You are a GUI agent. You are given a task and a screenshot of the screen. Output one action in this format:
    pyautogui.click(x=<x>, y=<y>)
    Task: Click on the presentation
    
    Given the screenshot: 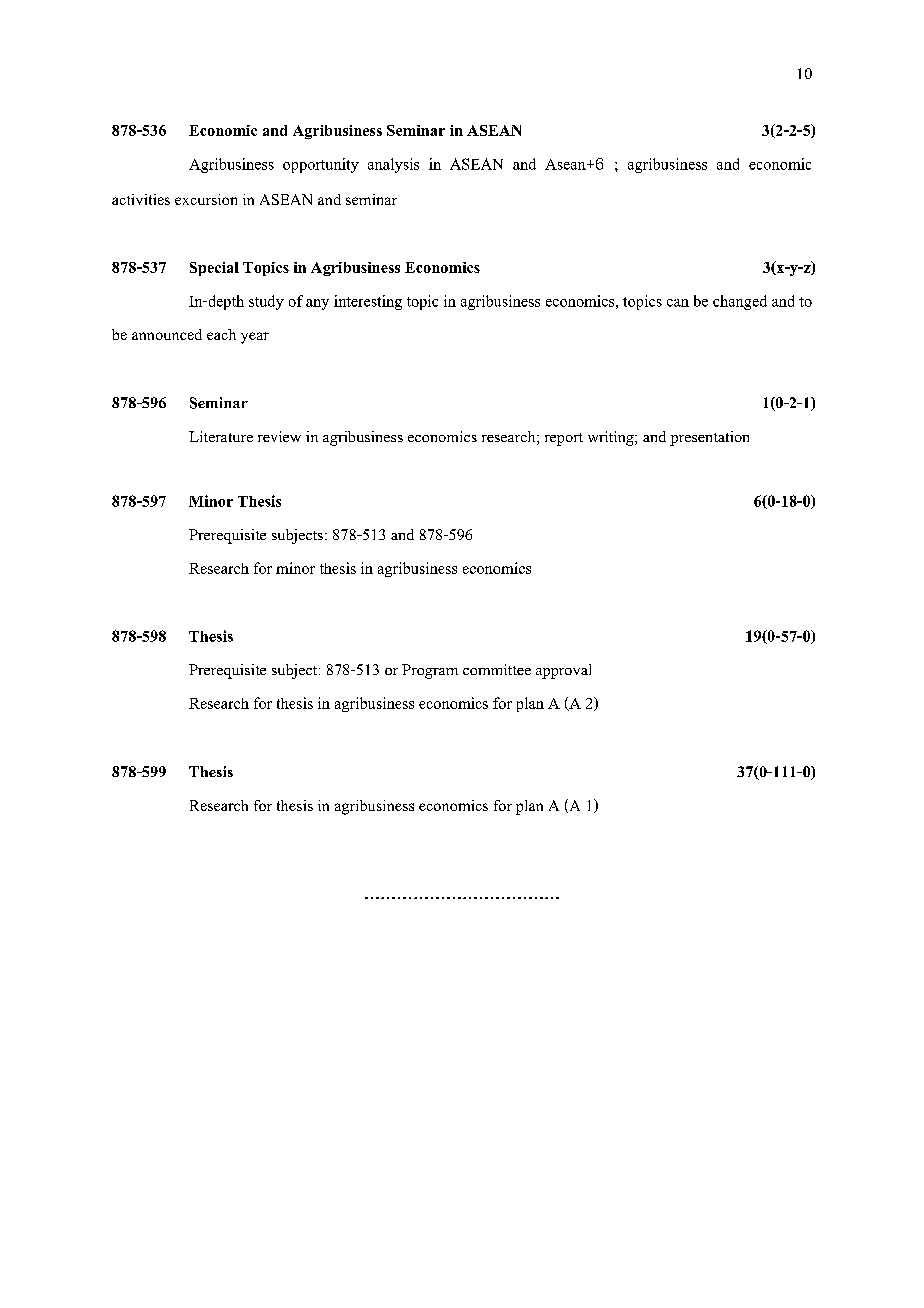 What is the action you would take?
    pyautogui.click(x=709, y=438)
